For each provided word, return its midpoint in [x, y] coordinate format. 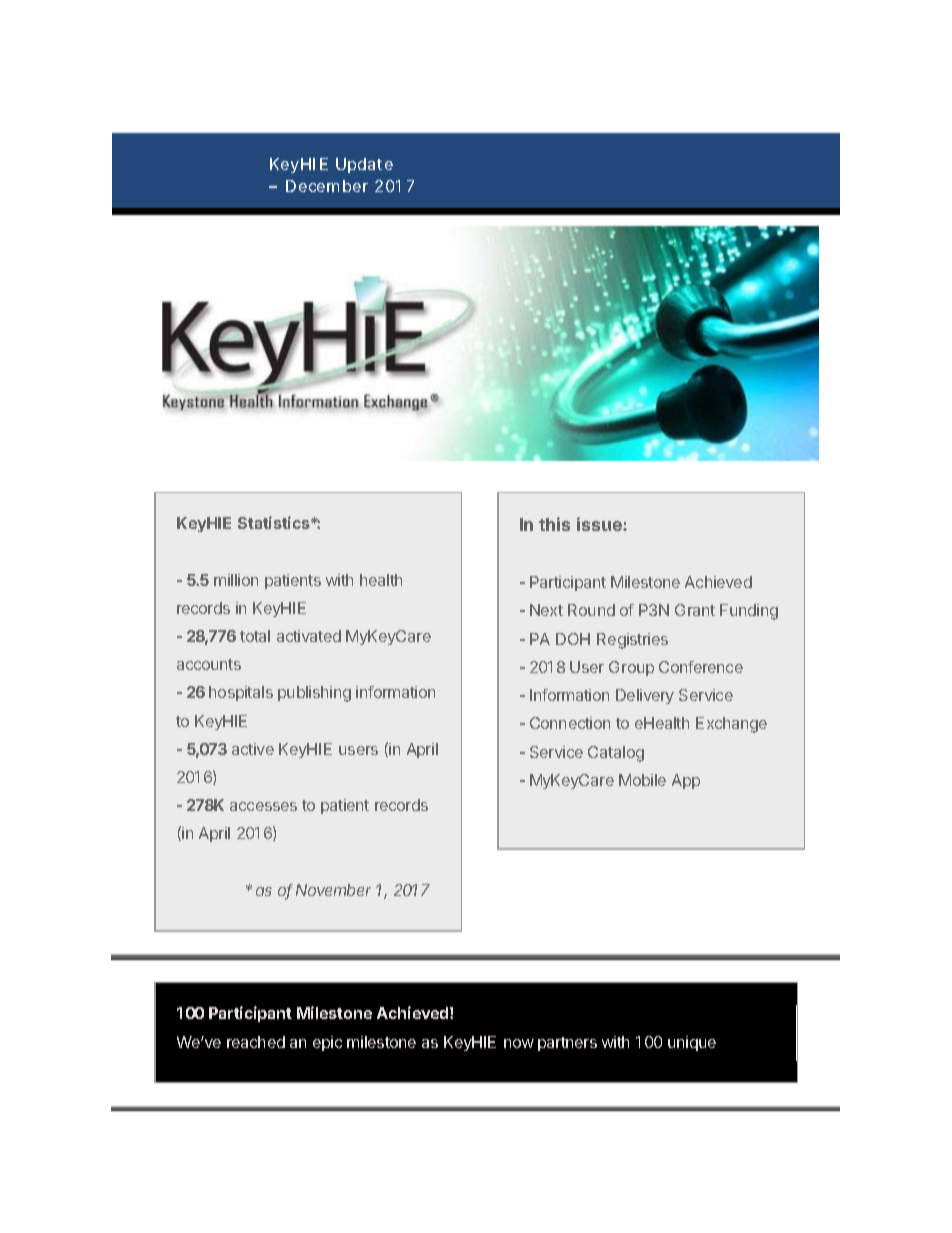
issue [600, 524]
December [327, 186]
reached [256, 1042]
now [519, 1043]
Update [364, 165]
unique [692, 1043]
